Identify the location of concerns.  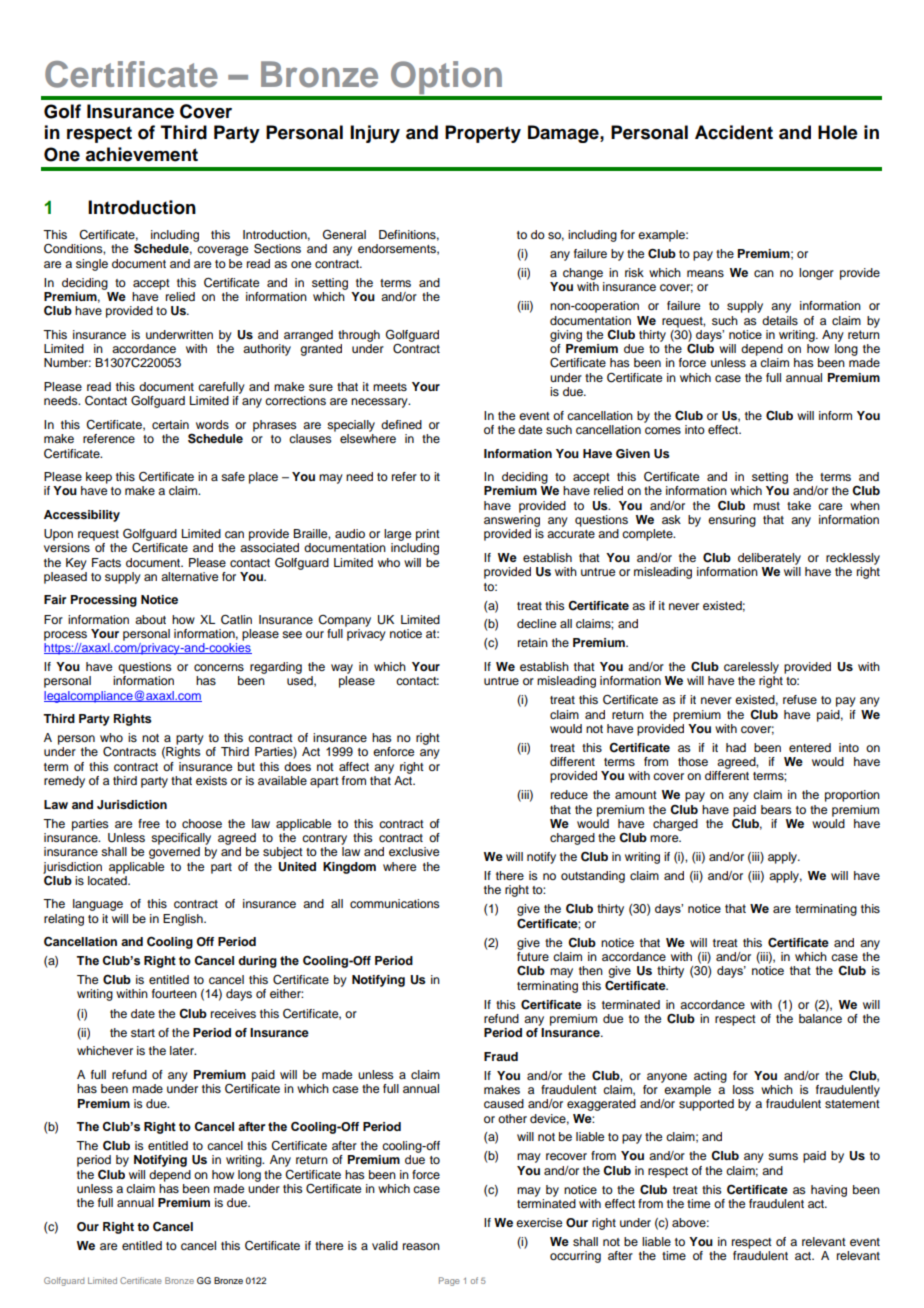
(219, 667).
